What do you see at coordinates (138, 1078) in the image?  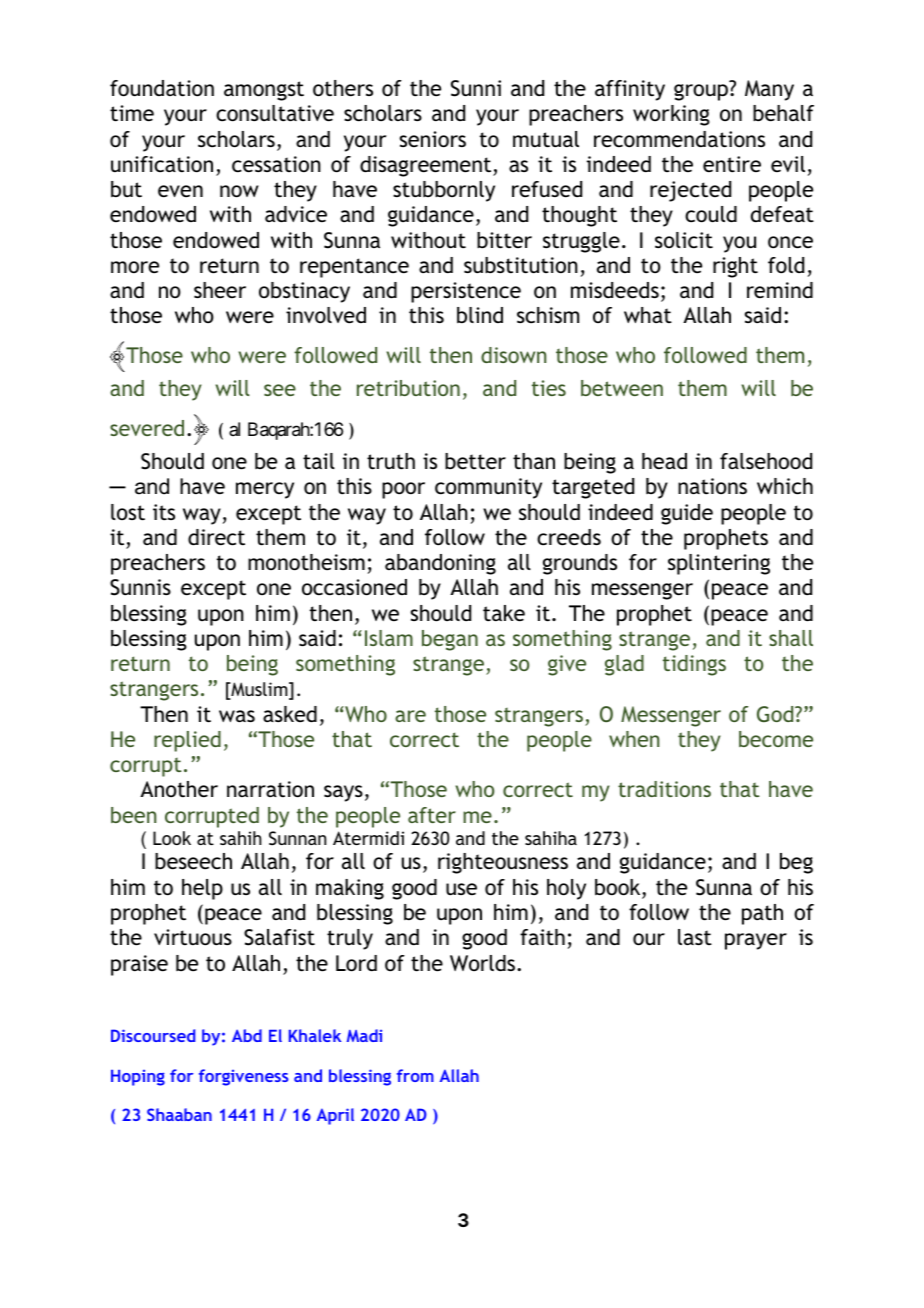 I see `Hoping` at bounding box center [138, 1078].
